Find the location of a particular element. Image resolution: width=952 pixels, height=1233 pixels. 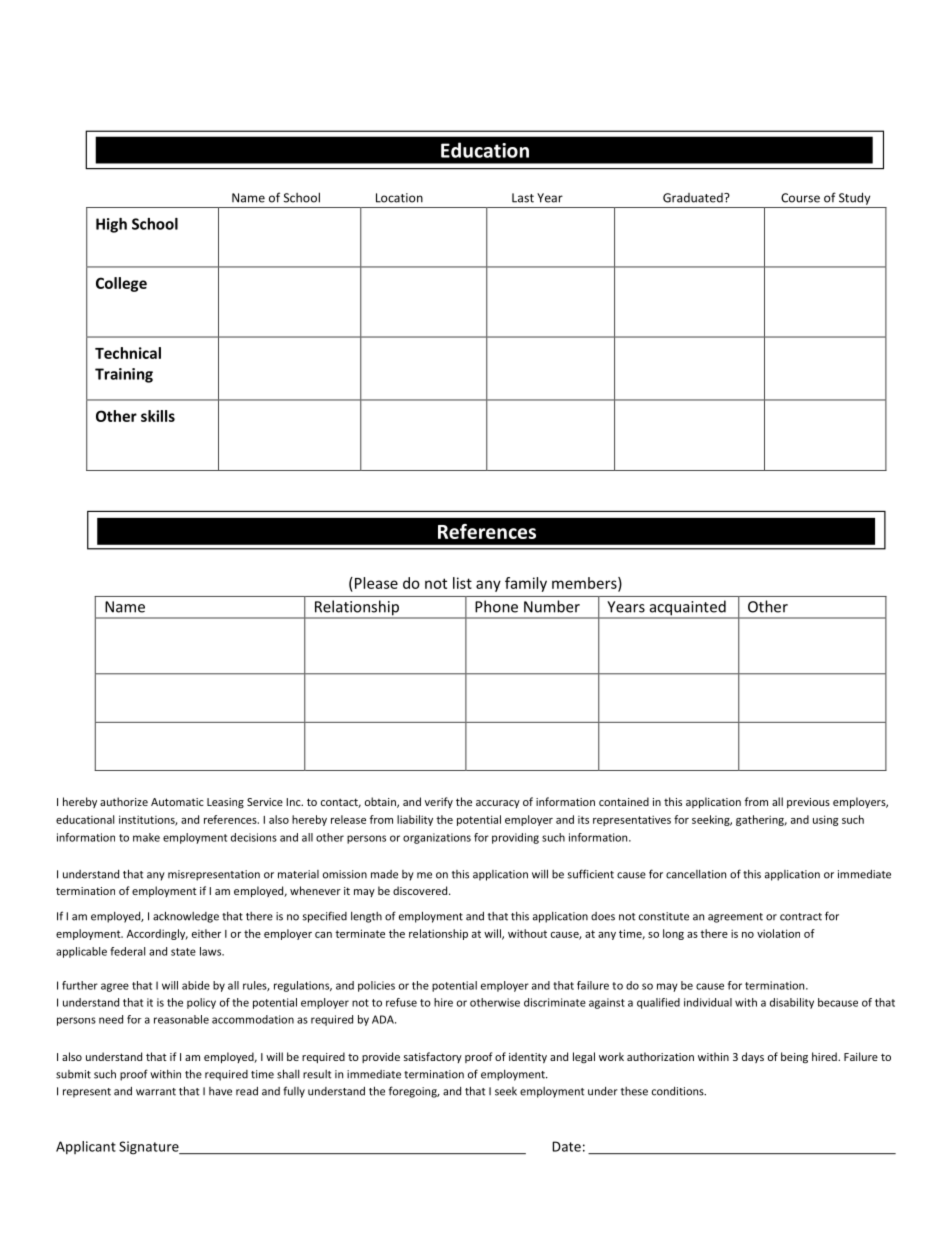

Last is located at coordinates (523, 198).
